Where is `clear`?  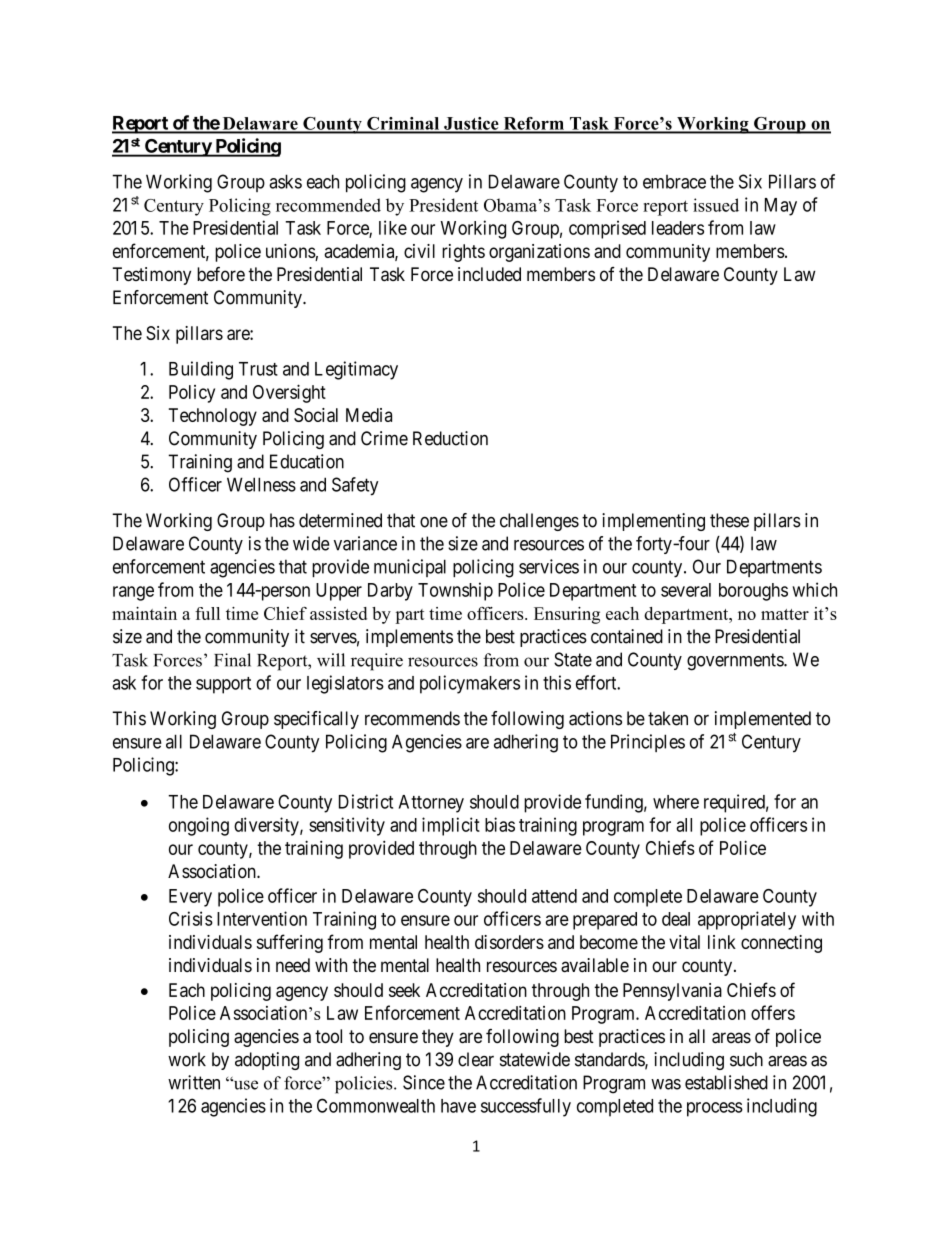
clear is located at coordinates (476, 1059).
